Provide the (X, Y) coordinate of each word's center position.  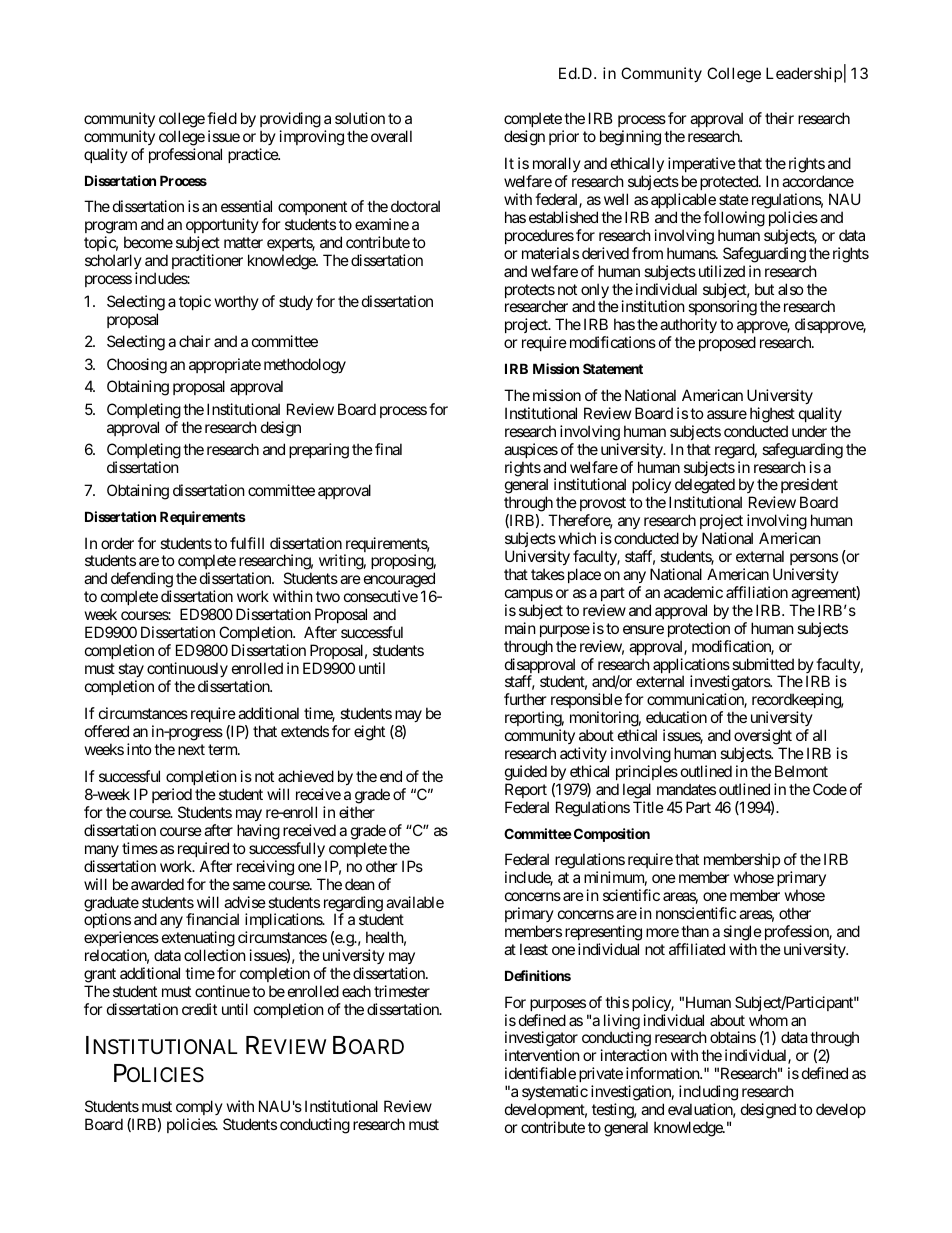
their (779, 118)
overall (391, 136)
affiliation (757, 592)
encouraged (399, 581)
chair (195, 341)
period (172, 795)
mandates (686, 789)
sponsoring (722, 309)
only (595, 292)
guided (526, 773)
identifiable (540, 1073)
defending (142, 581)
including (708, 1093)
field (222, 118)
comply (199, 1107)
